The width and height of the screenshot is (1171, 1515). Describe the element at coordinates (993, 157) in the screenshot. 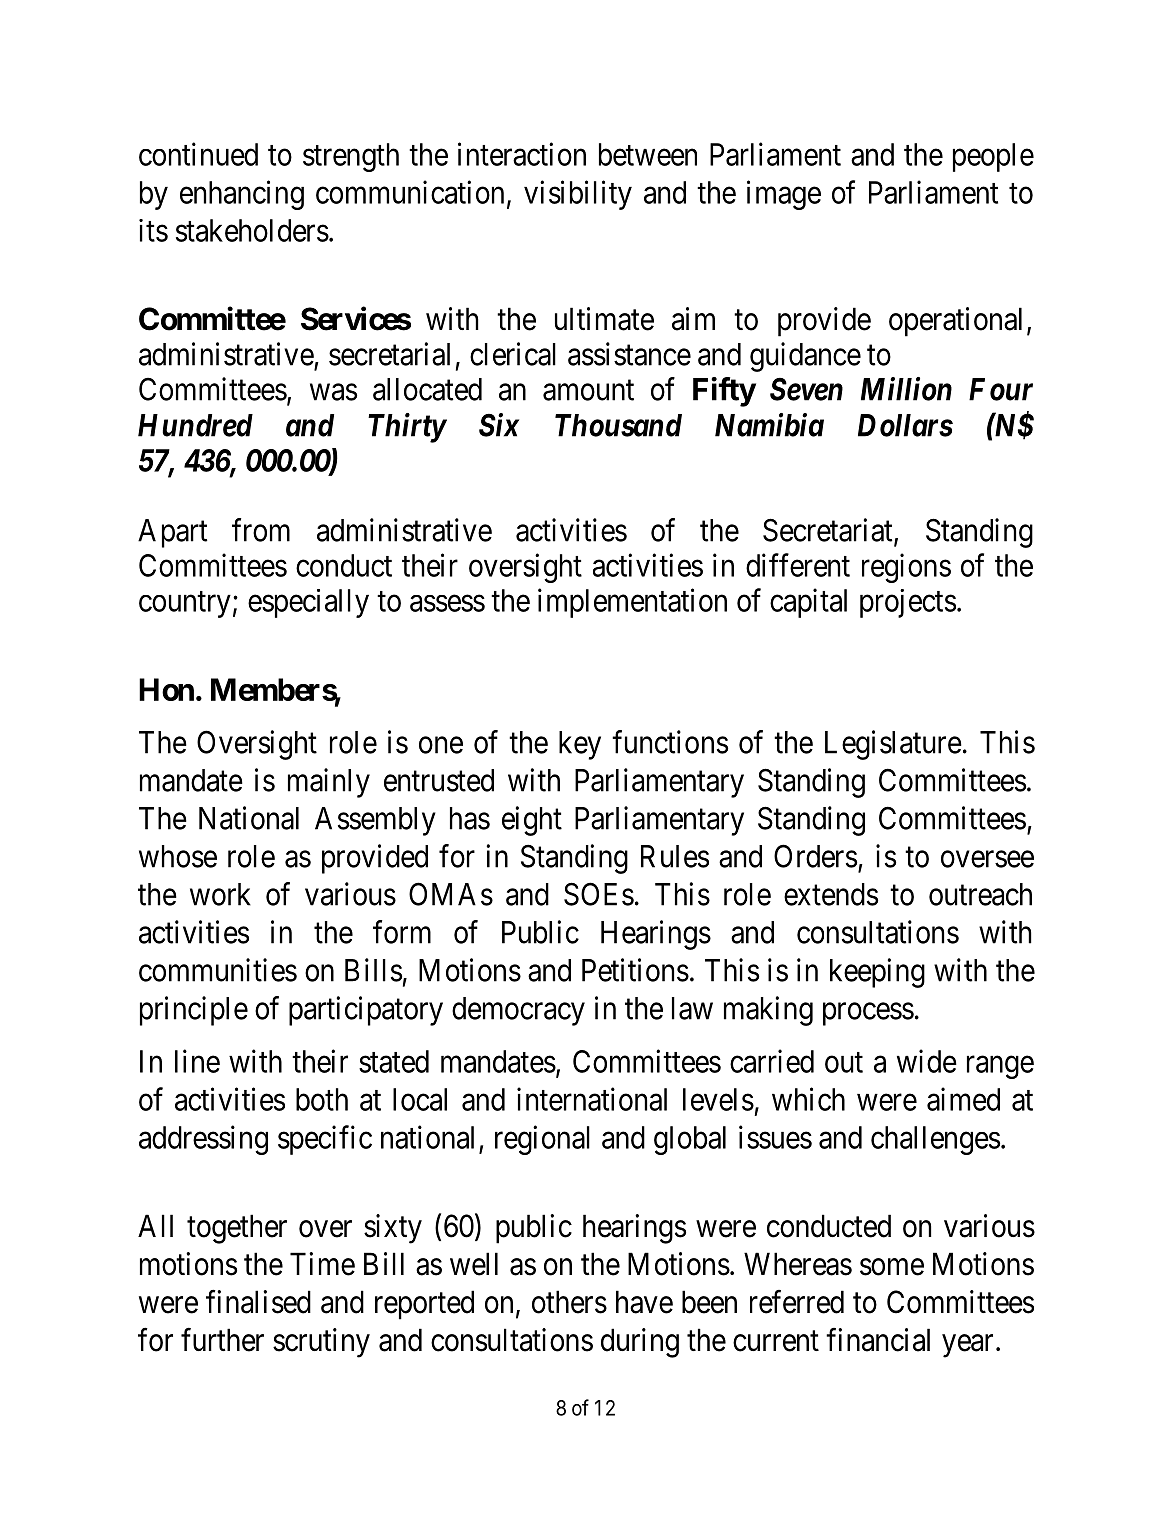

I see `people` at that location.
